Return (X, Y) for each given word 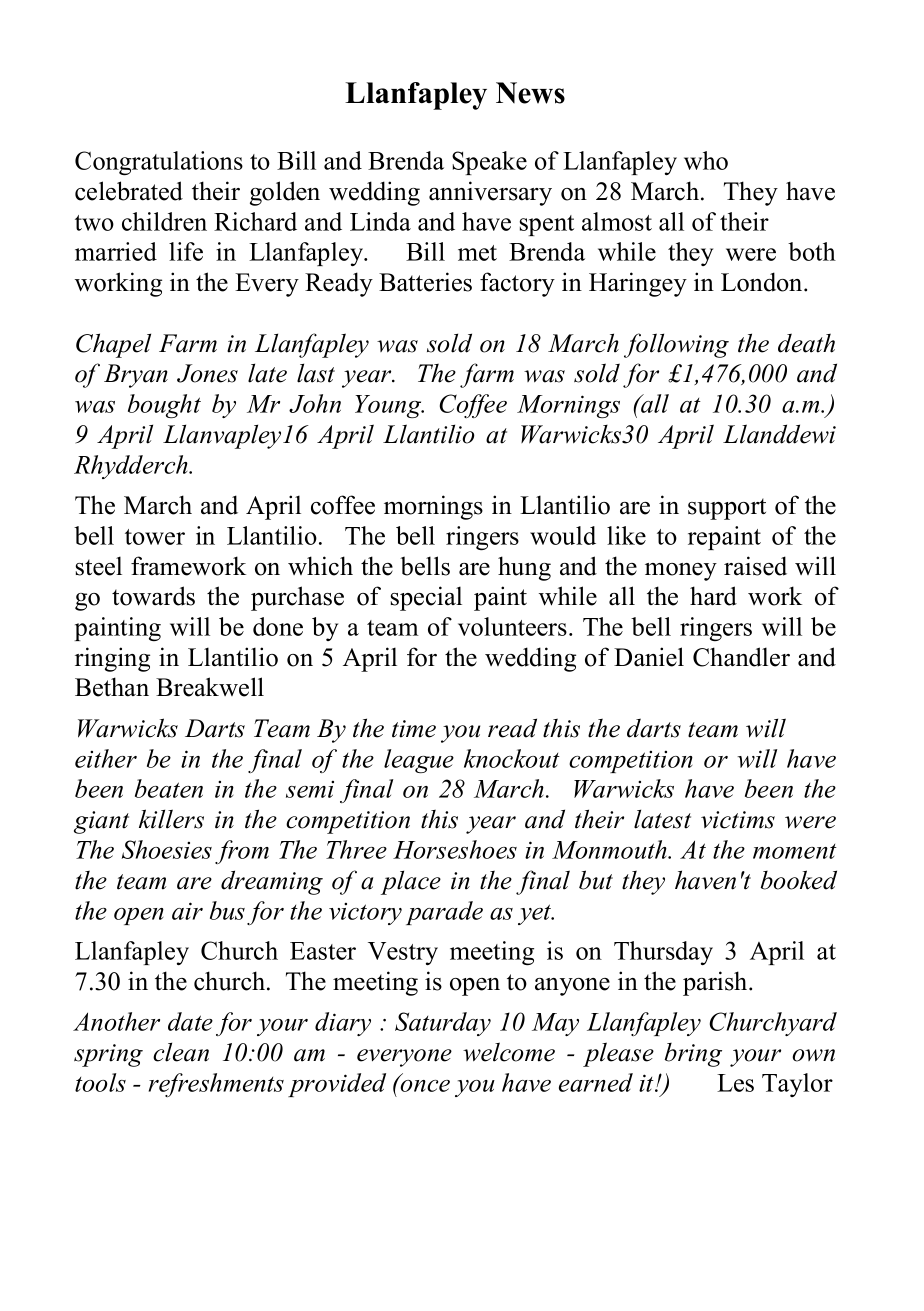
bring (693, 1055)
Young (389, 406)
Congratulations (159, 163)
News (530, 93)
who (706, 160)
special (426, 598)
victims (738, 820)
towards (153, 596)
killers (171, 819)
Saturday (443, 1024)
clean (181, 1052)
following (676, 345)
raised (755, 566)
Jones (207, 373)
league (419, 761)
